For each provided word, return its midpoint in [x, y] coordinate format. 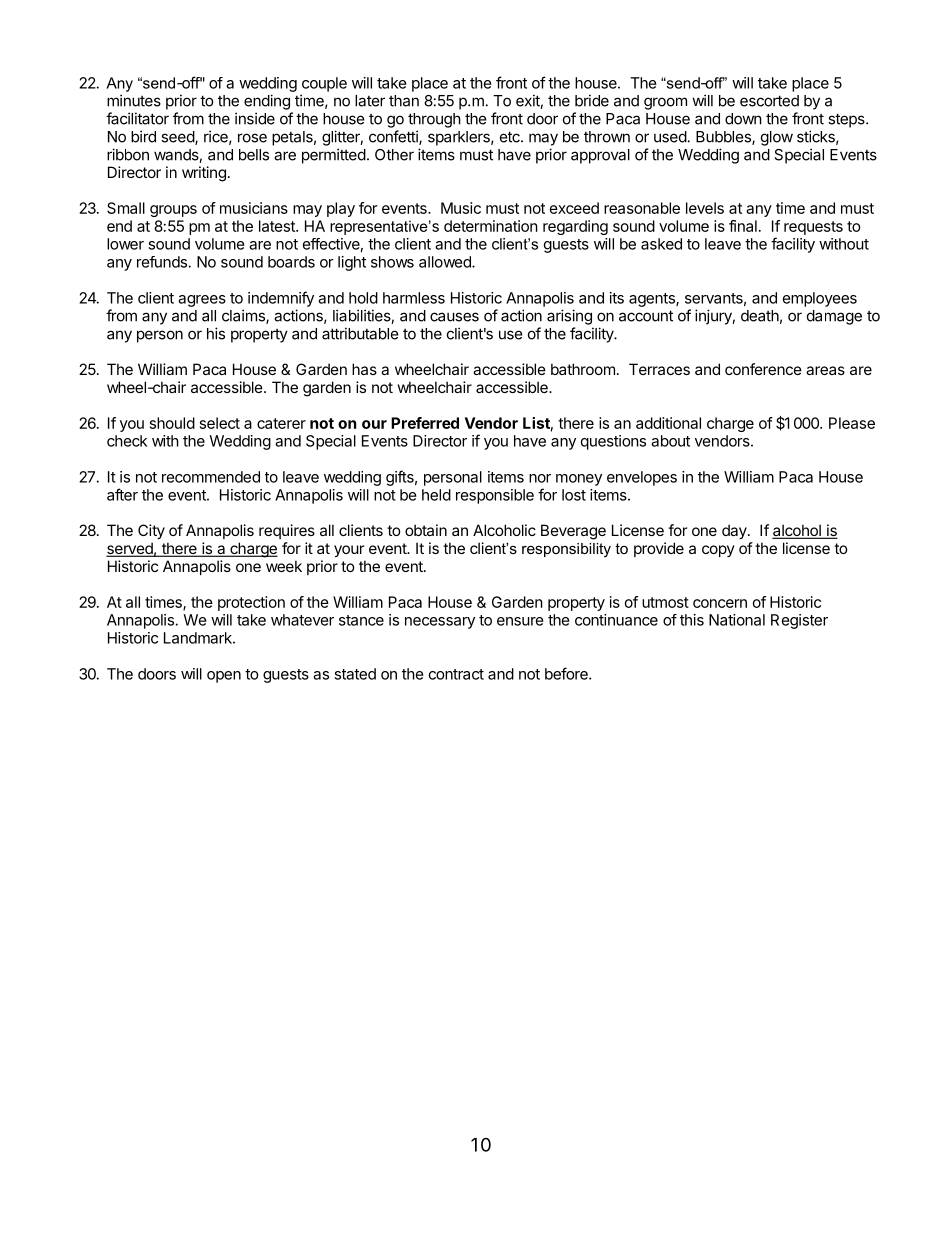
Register [799, 621]
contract [456, 674]
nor [540, 478]
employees [820, 299]
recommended [211, 477]
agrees [202, 301]
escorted [769, 101]
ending [267, 102]
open [224, 677]
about [670, 441]
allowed [446, 262]
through [434, 120]
